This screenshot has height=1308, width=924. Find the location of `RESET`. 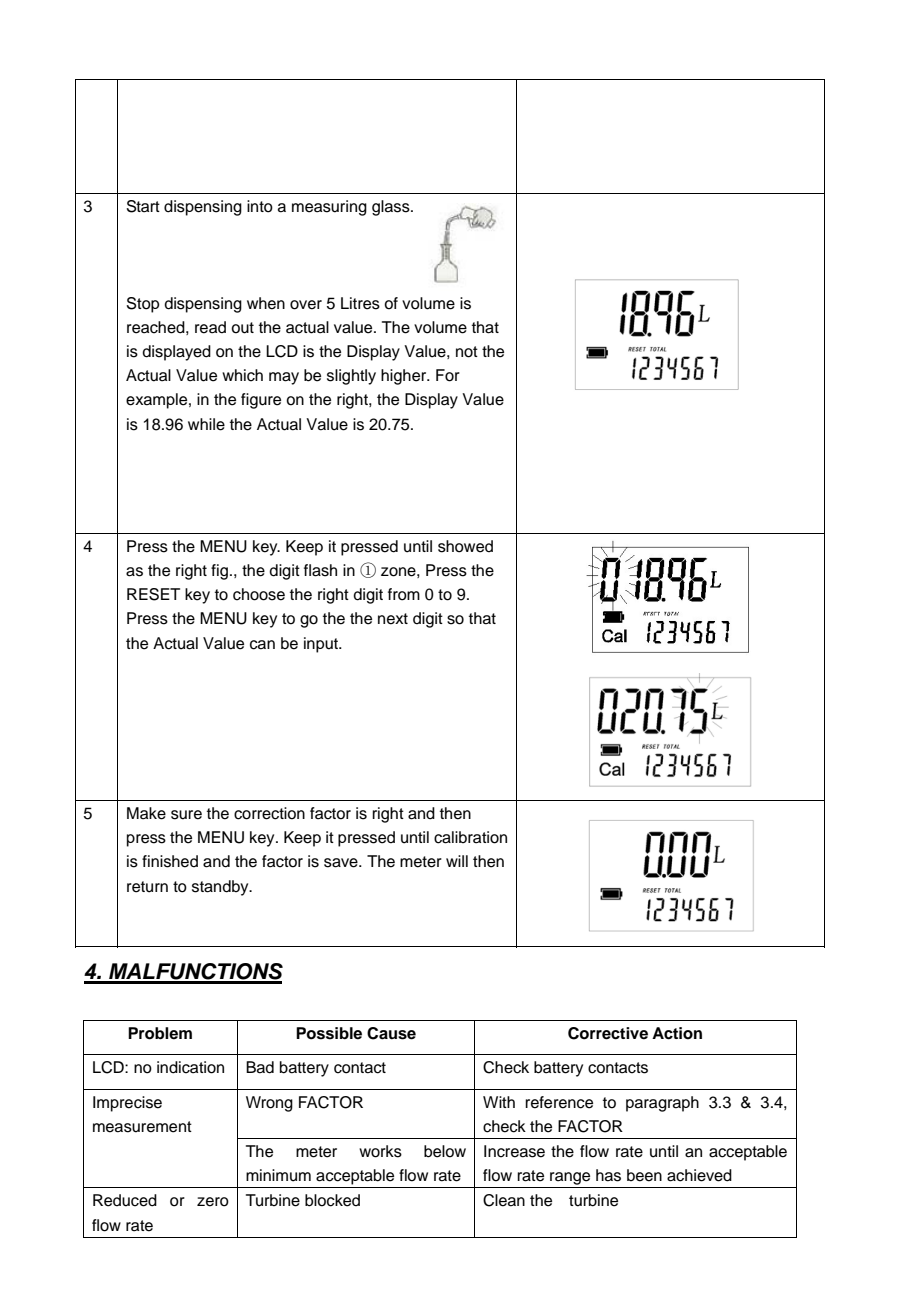

RESET is located at coordinates (153, 594).
